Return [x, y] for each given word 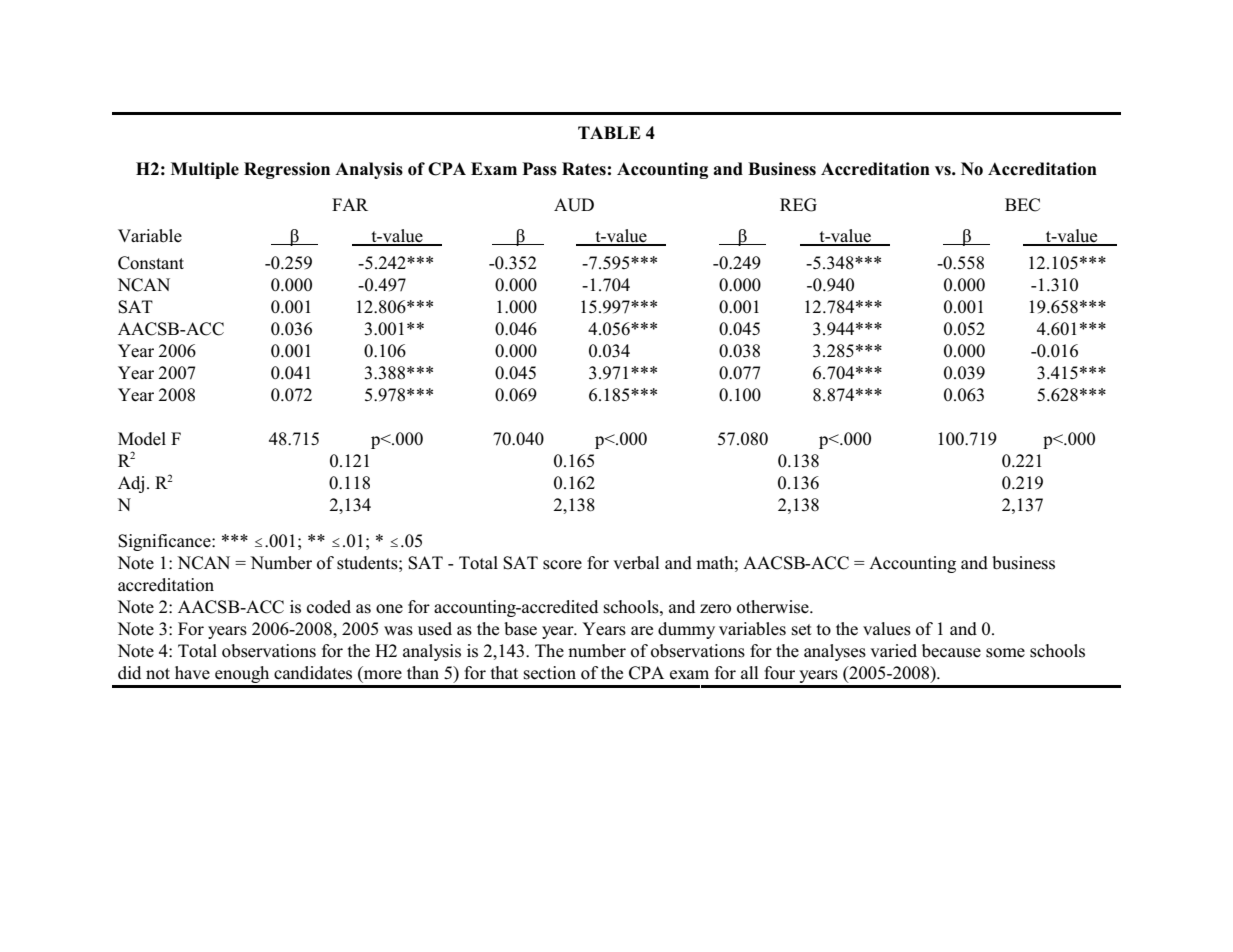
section [550, 673]
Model [142, 439]
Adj [131, 484]
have [192, 672]
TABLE [609, 132]
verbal [636, 563]
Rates [584, 169]
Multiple [205, 170]
